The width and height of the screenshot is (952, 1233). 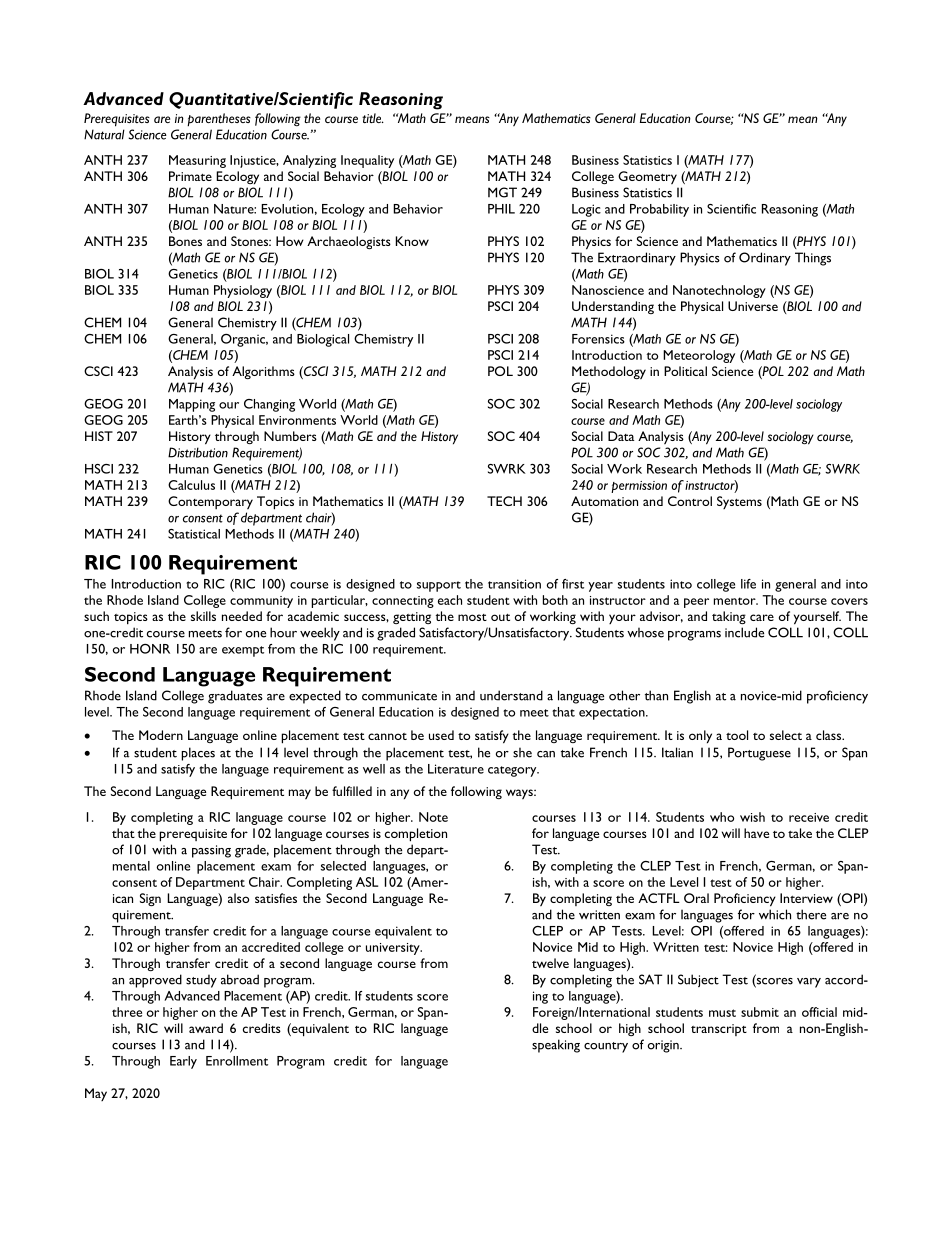 I want to click on award, so click(x=206, y=1028).
